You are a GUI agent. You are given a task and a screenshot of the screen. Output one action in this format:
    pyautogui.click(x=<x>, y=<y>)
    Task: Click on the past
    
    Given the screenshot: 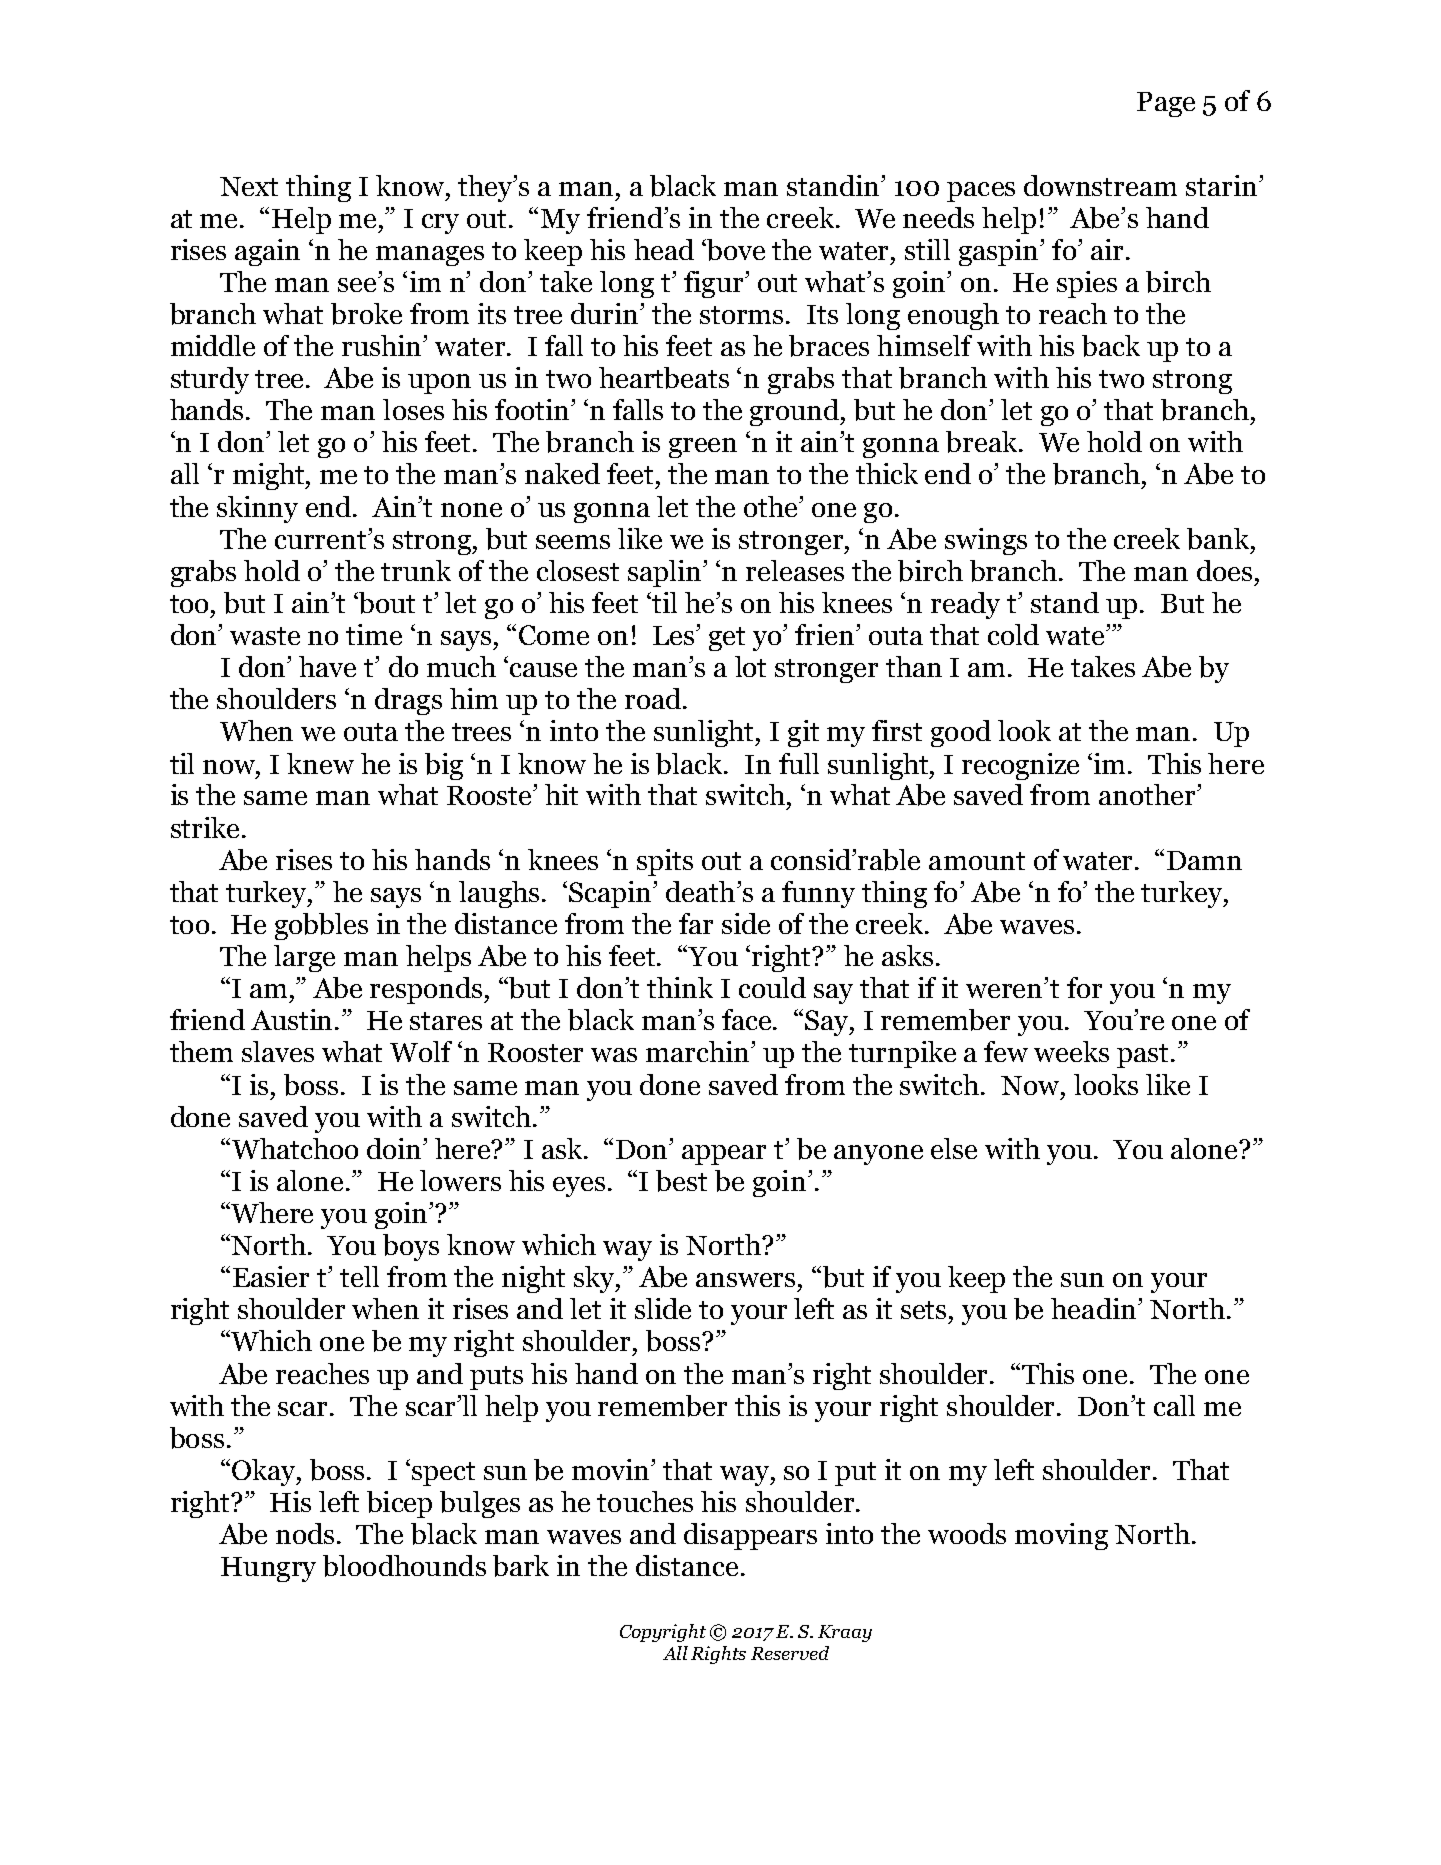 What is the action you would take?
    pyautogui.click(x=1144, y=1056)
